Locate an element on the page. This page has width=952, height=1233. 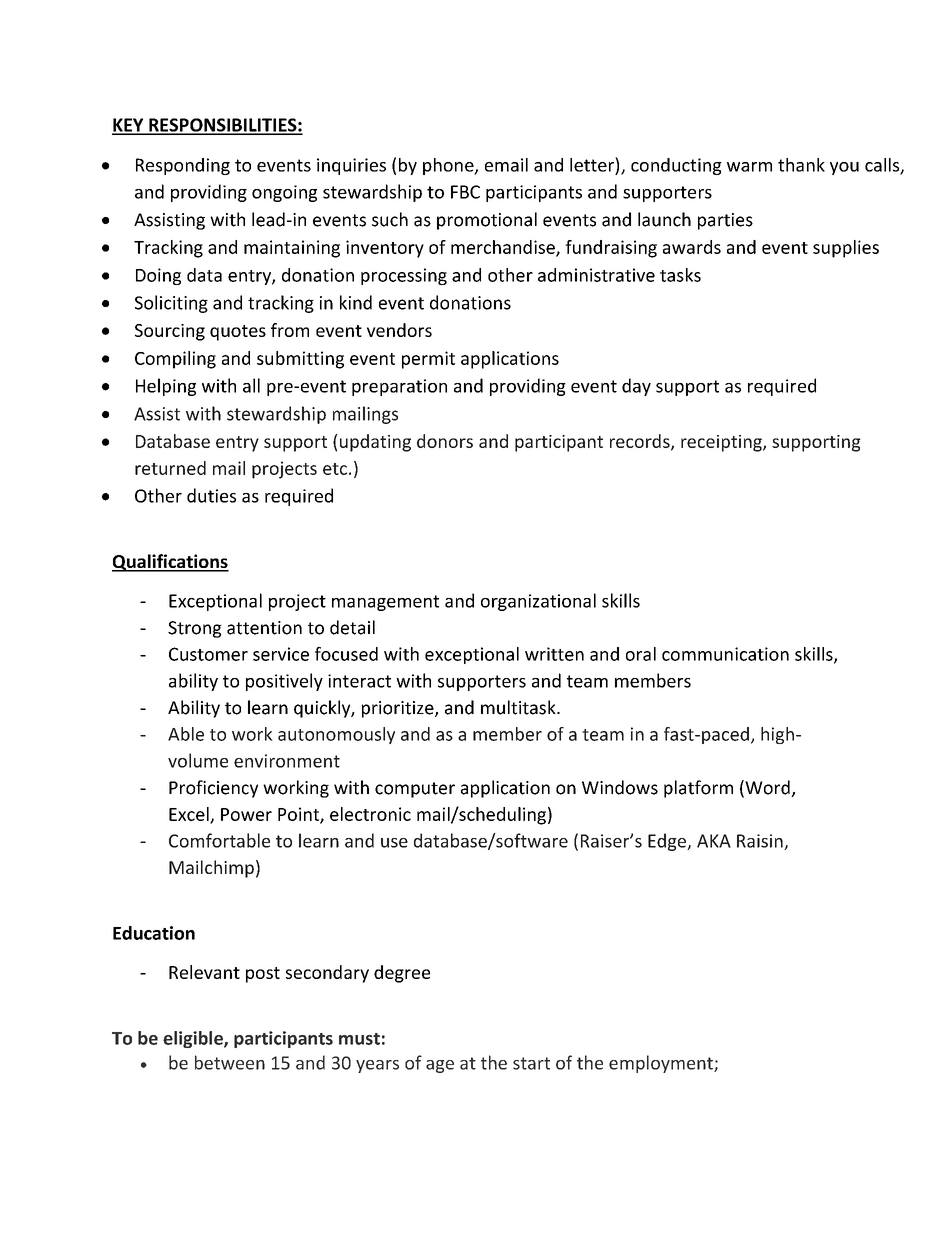
eligible is located at coordinates (194, 1039).
